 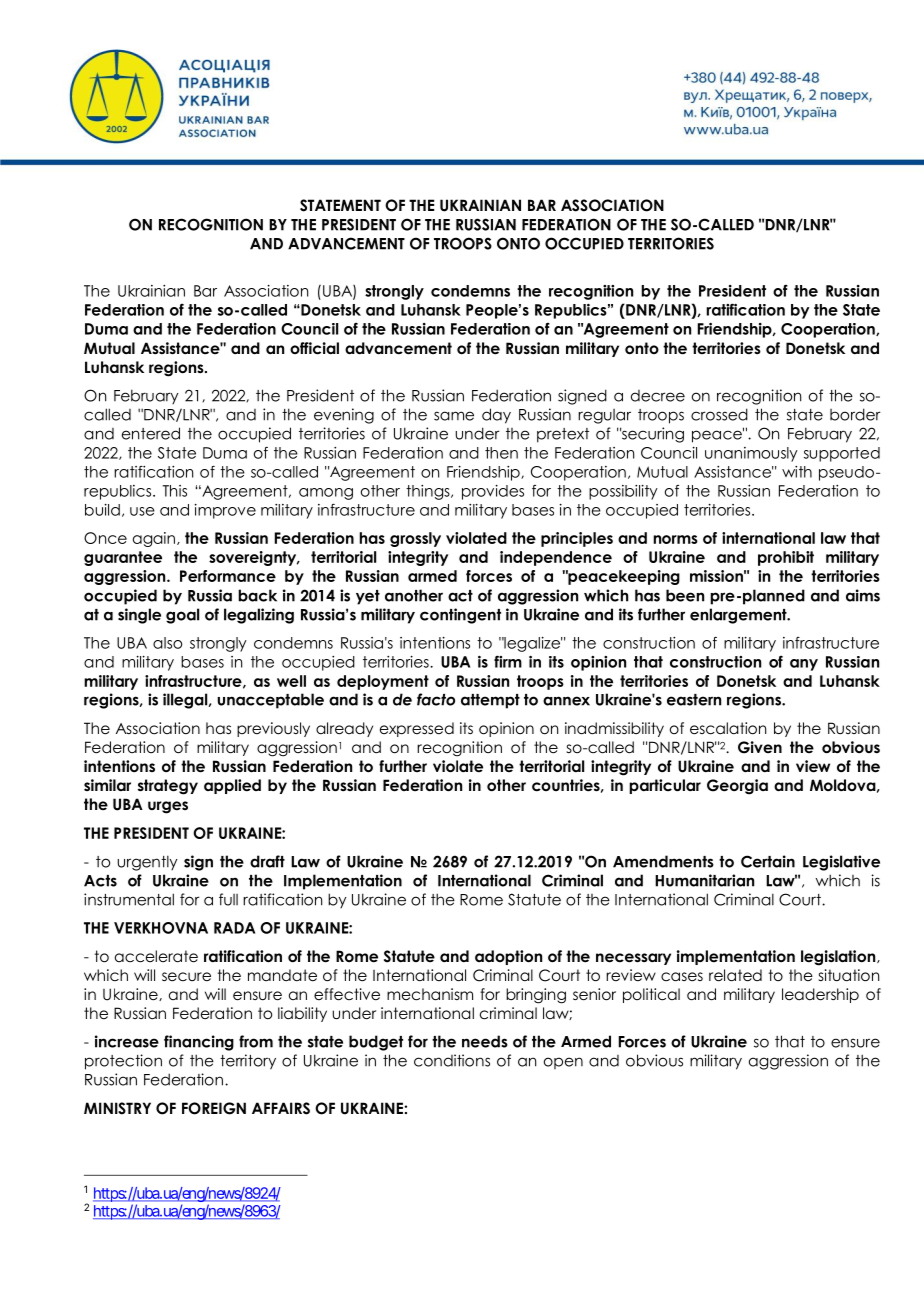 What do you see at coordinates (452, 1060) in the screenshot?
I see `conditions` at bounding box center [452, 1060].
